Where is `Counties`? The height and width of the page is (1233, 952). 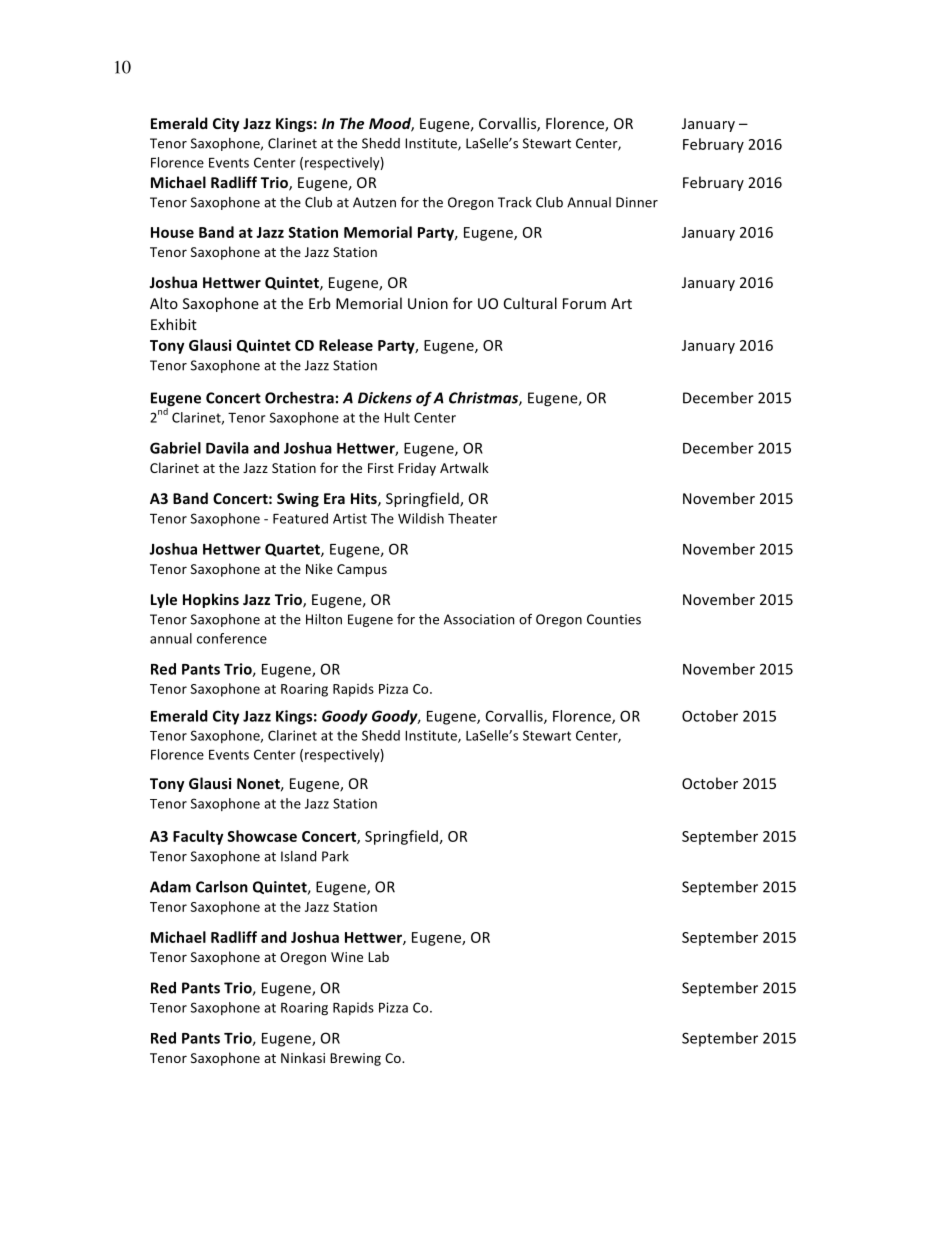 Counties is located at coordinates (614, 619).
